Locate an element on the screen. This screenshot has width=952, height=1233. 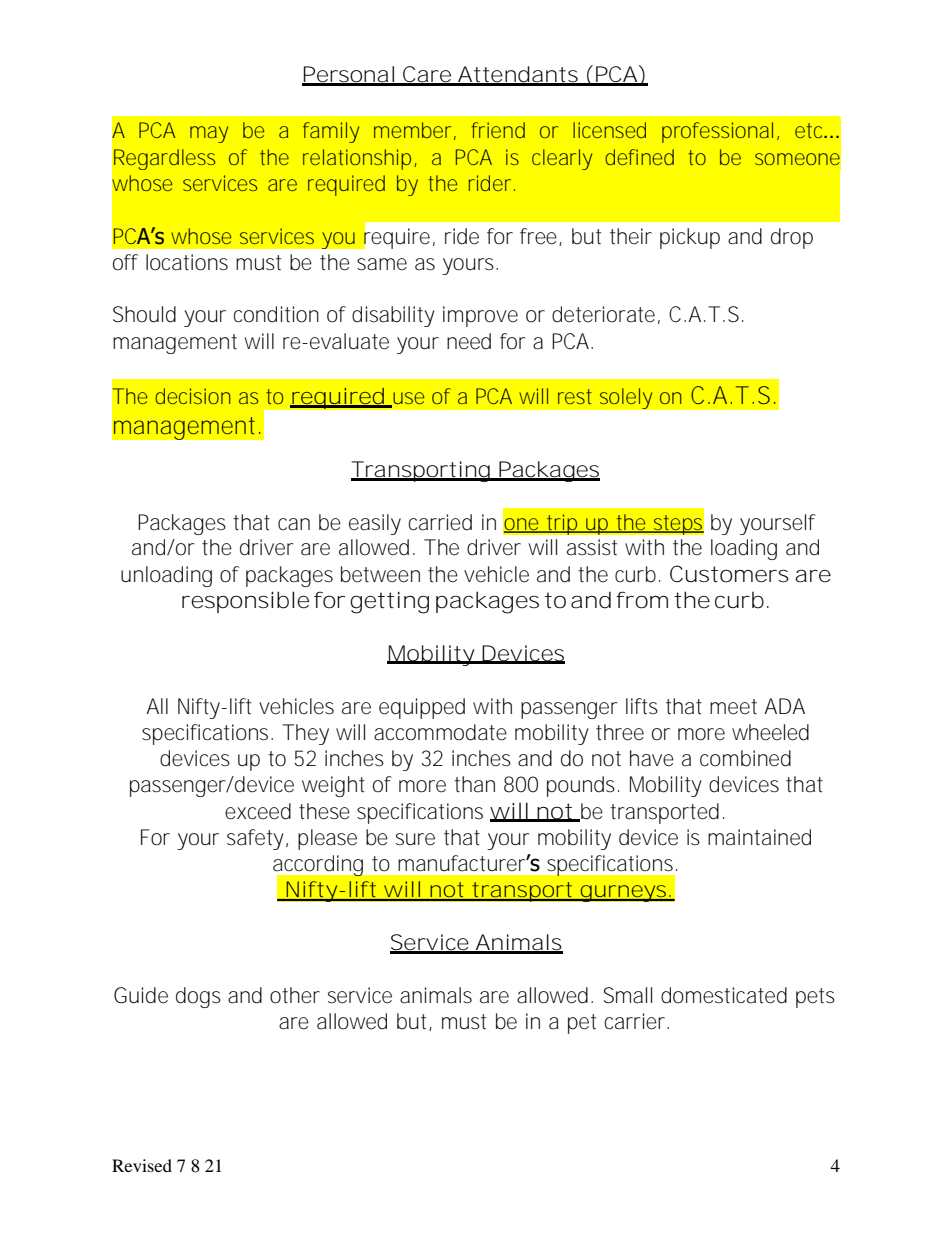
maintained is located at coordinates (759, 837).
